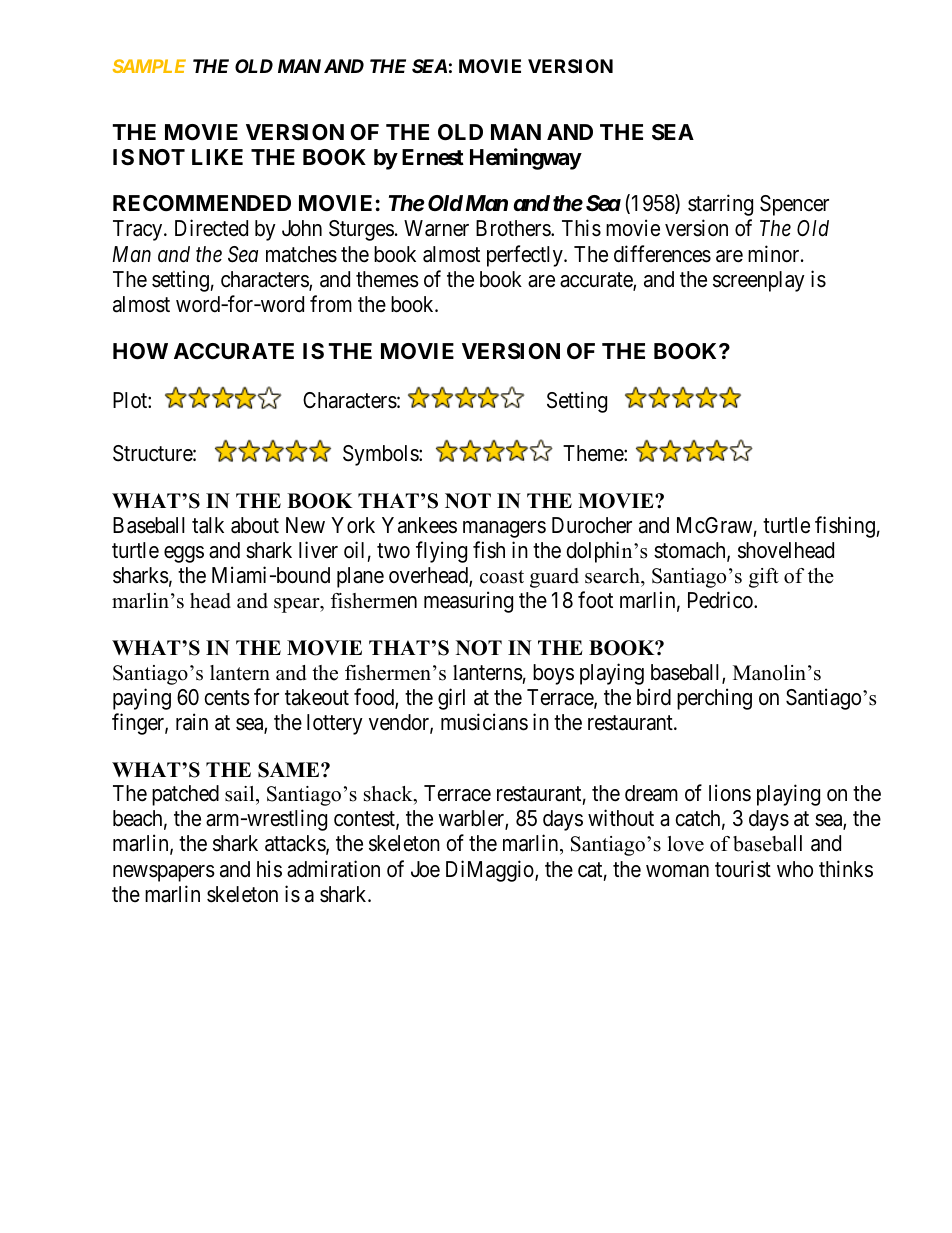 This screenshot has height=1233, width=952. I want to click on eggs, so click(184, 554).
